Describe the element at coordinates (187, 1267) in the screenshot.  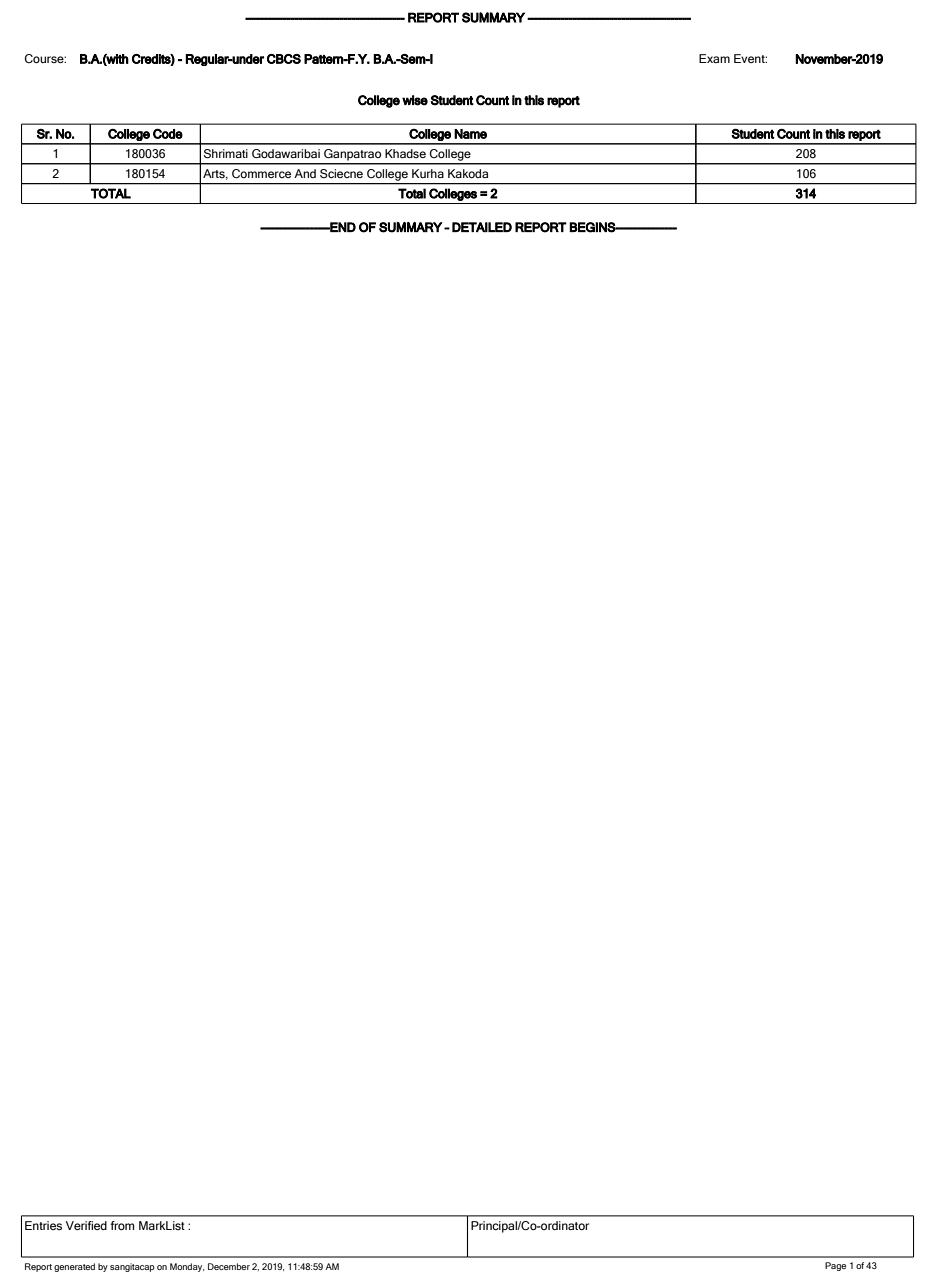
I see `Monday` at that location.
